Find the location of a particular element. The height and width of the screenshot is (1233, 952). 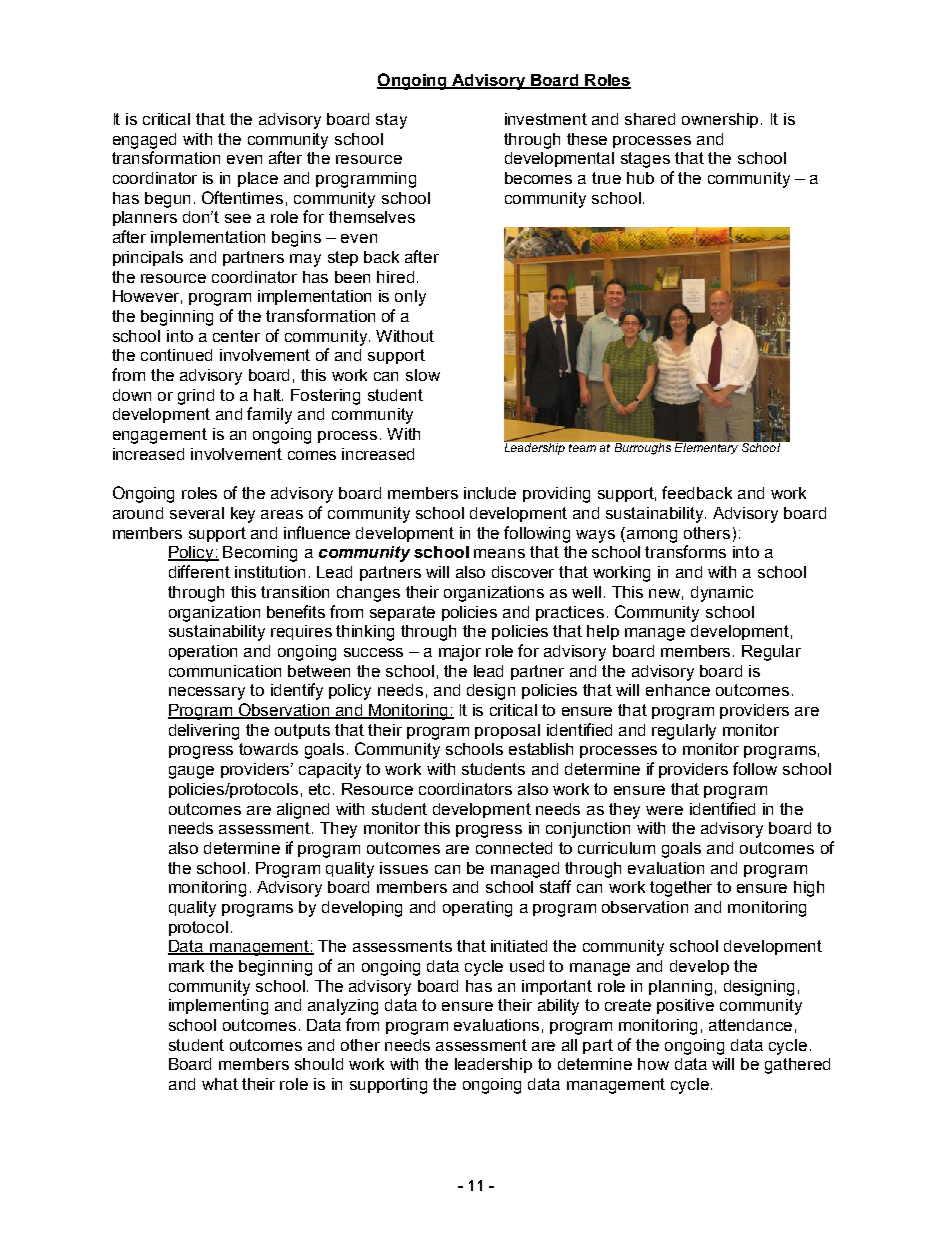

what is located at coordinates (220, 1084).
